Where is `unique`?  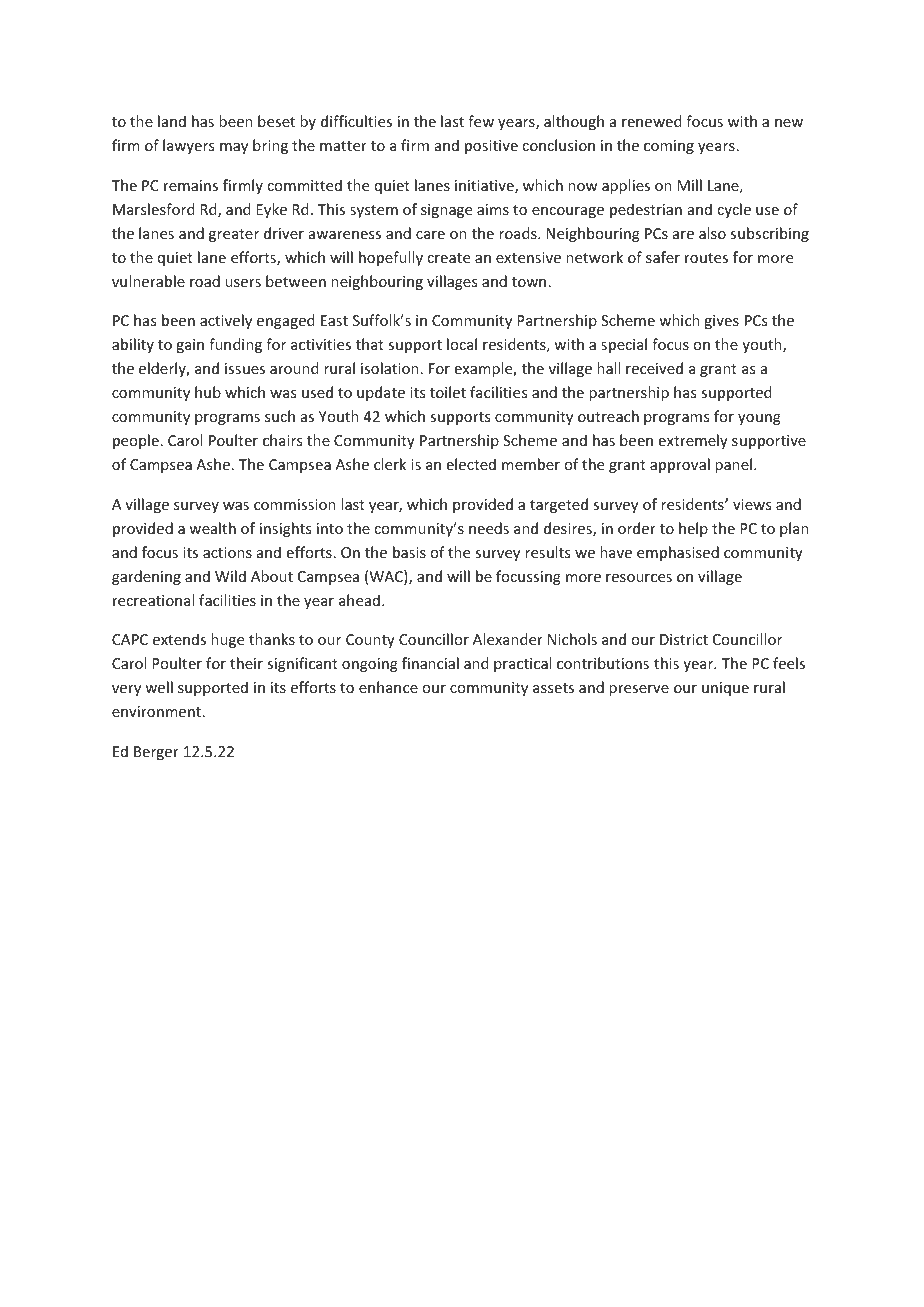 unique is located at coordinates (725, 689).
